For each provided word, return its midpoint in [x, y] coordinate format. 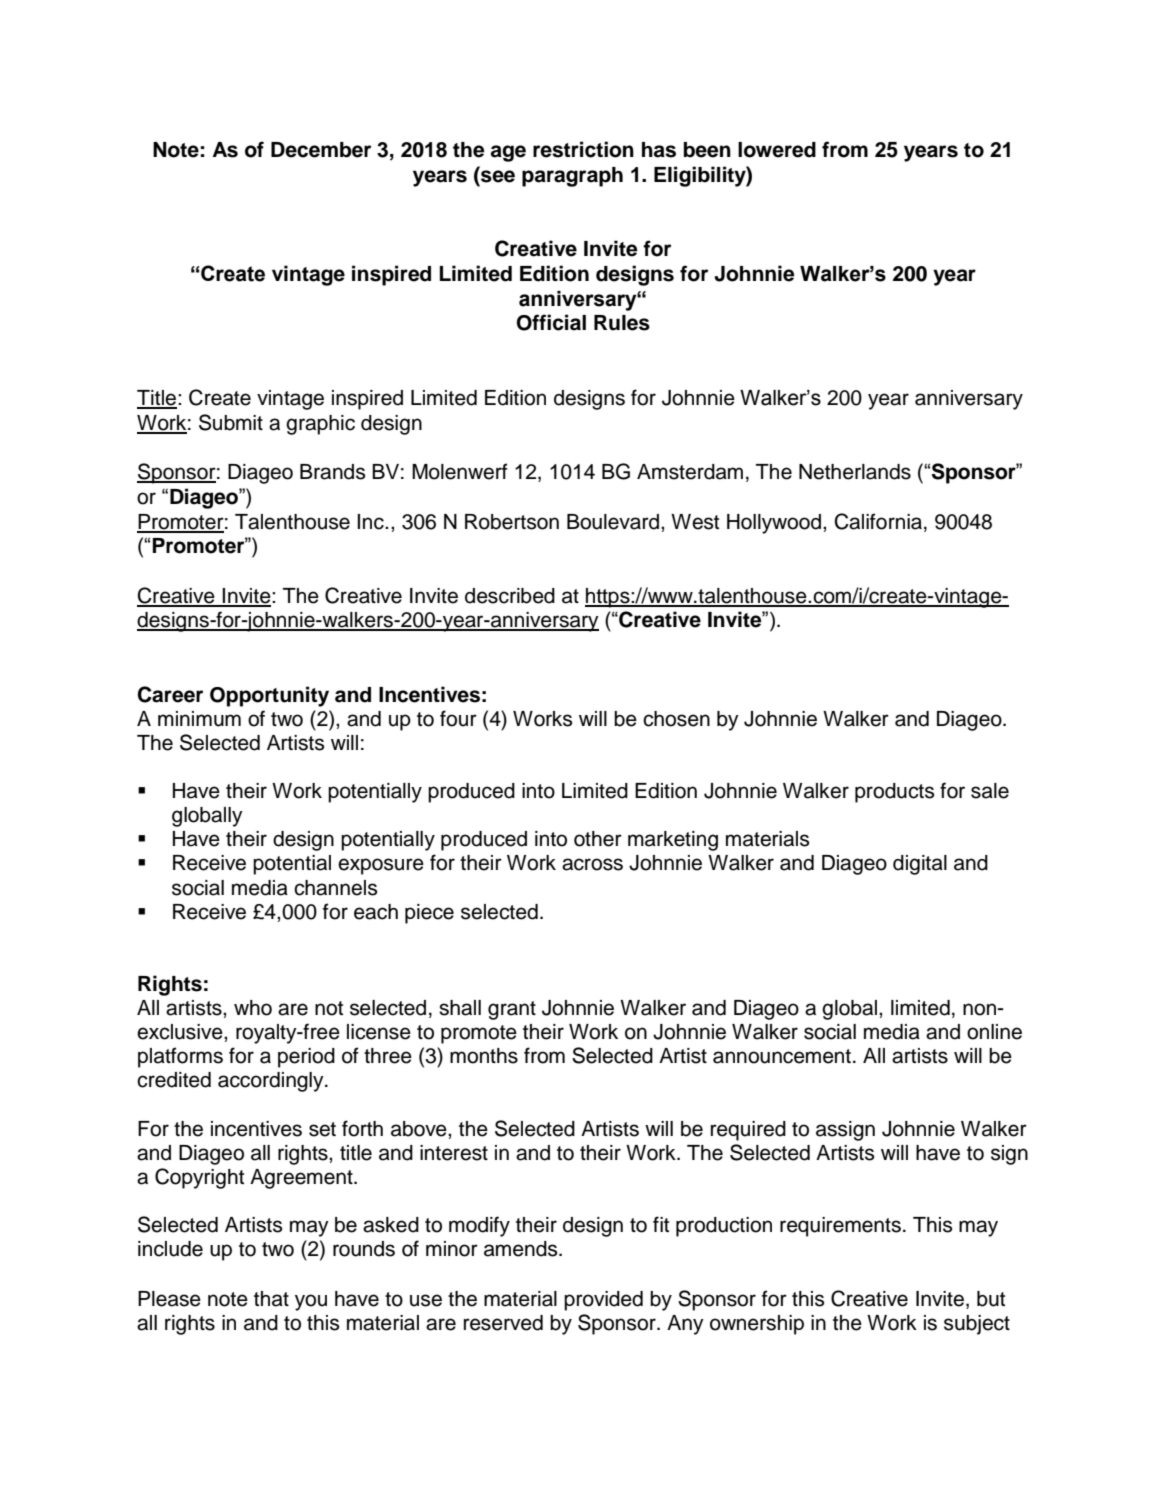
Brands [332, 472]
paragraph [572, 177]
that [271, 1299]
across [592, 864]
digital [920, 865]
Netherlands [855, 472]
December [321, 150]
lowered [777, 150]
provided [603, 1301]
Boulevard [613, 522]
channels [335, 888]
